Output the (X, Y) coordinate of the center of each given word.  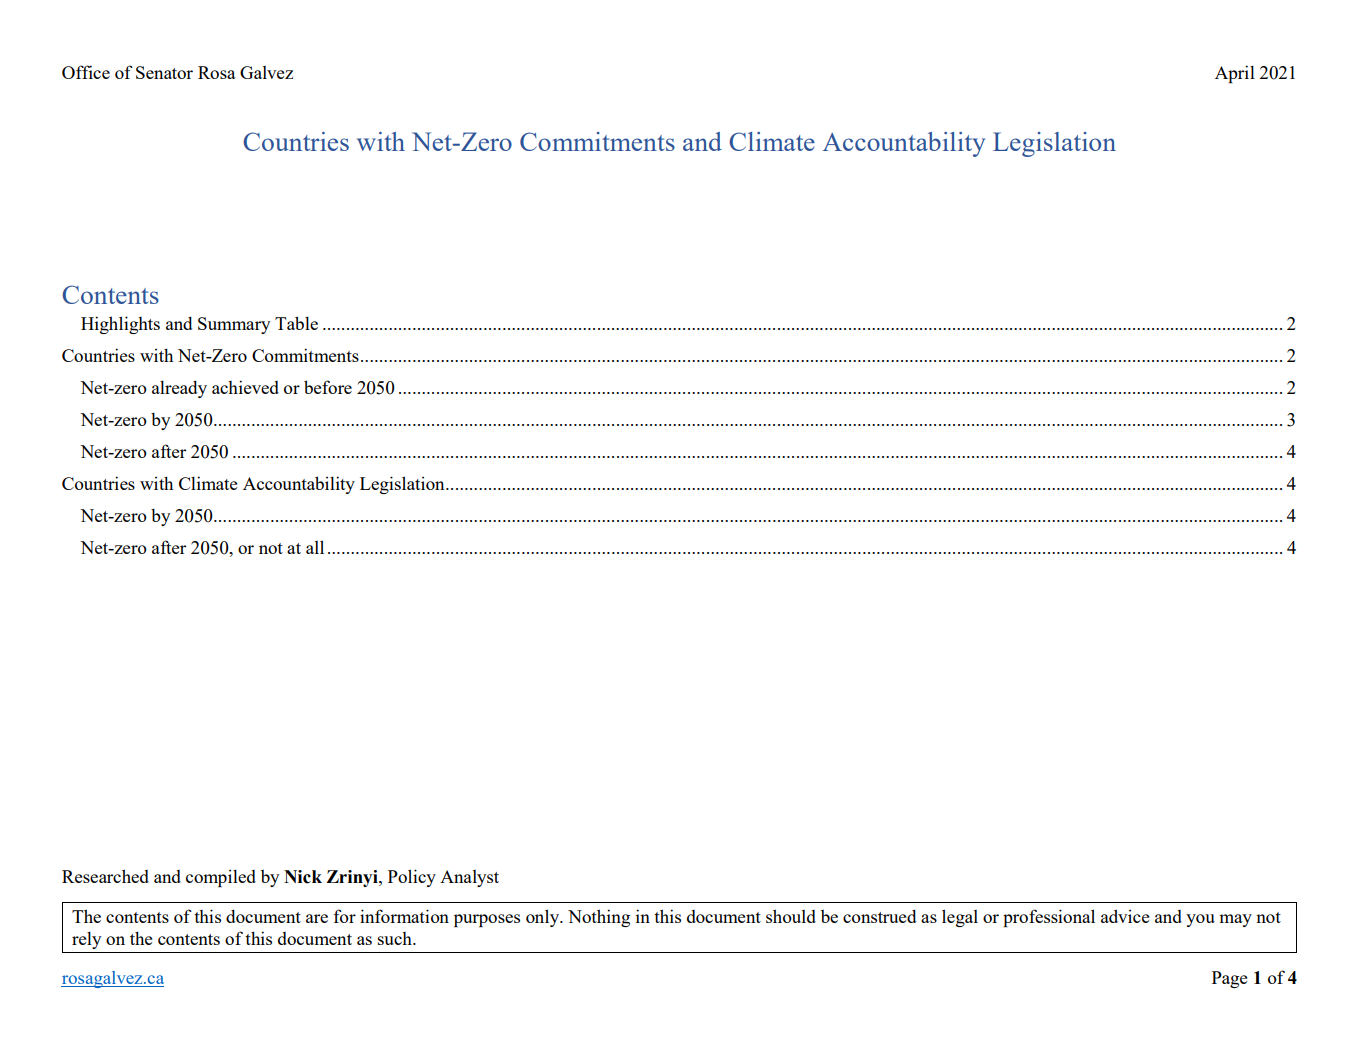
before (328, 387)
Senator (164, 72)
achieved (245, 387)
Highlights (120, 325)
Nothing (599, 918)
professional (1049, 918)
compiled (221, 878)
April (1235, 74)
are (317, 918)
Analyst (469, 878)
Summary (234, 325)
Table (296, 323)
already (179, 389)
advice (1125, 916)
